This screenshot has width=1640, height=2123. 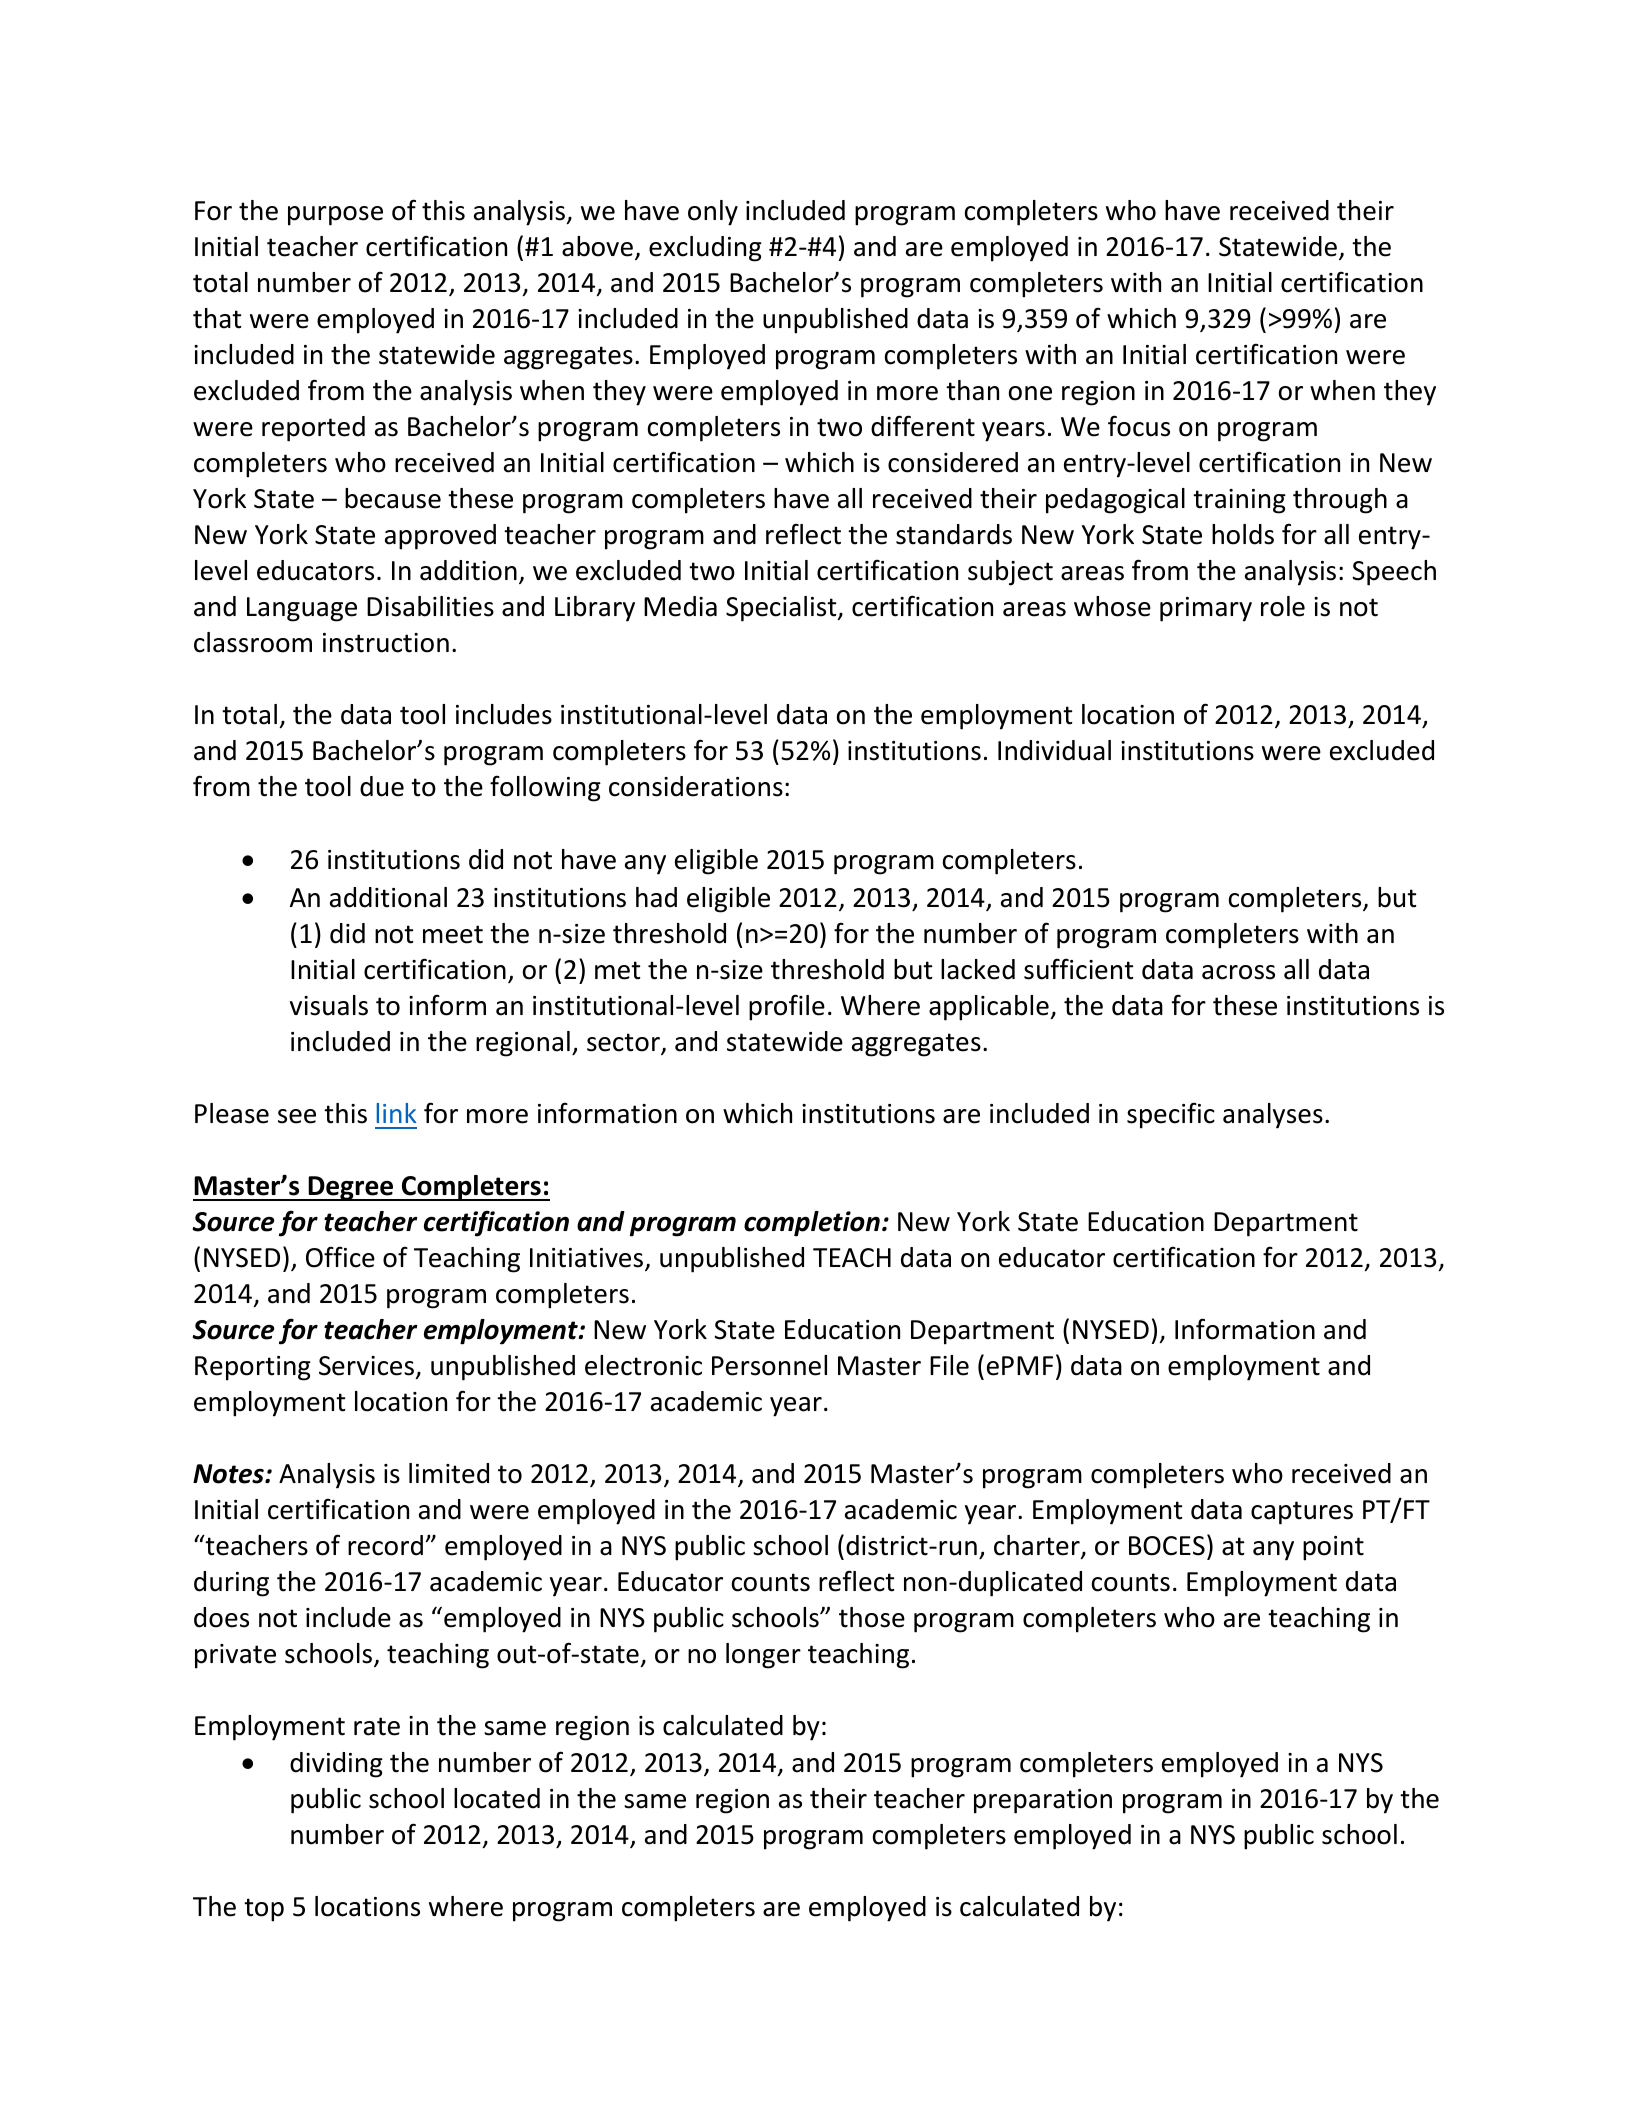 What do you see at coordinates (769, 1365) in the screenshot?
I see `Personnel` at bounding box center [769, 1365].
